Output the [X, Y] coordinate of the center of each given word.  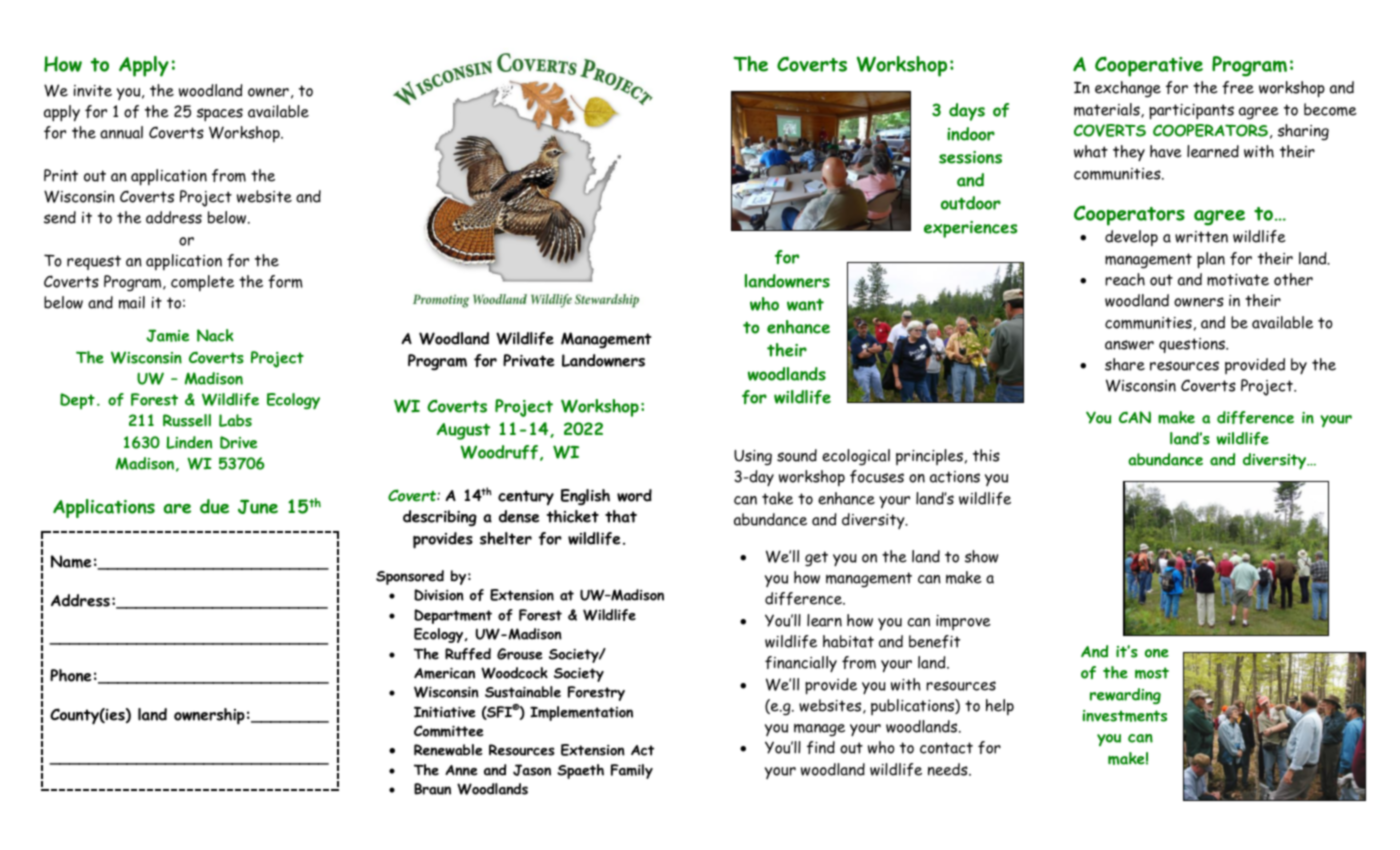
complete [202, 283]
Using [753, 457]
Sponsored [410, 577]
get [816, 559]
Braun [432, 789]
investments [1125, 716]
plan [1211, 260]
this [986, 455]
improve [963, 622]
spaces [220, 115]
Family [632, 771]
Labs [235, 420]
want [805, 304]
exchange [1128, 89]
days [967, 112]
